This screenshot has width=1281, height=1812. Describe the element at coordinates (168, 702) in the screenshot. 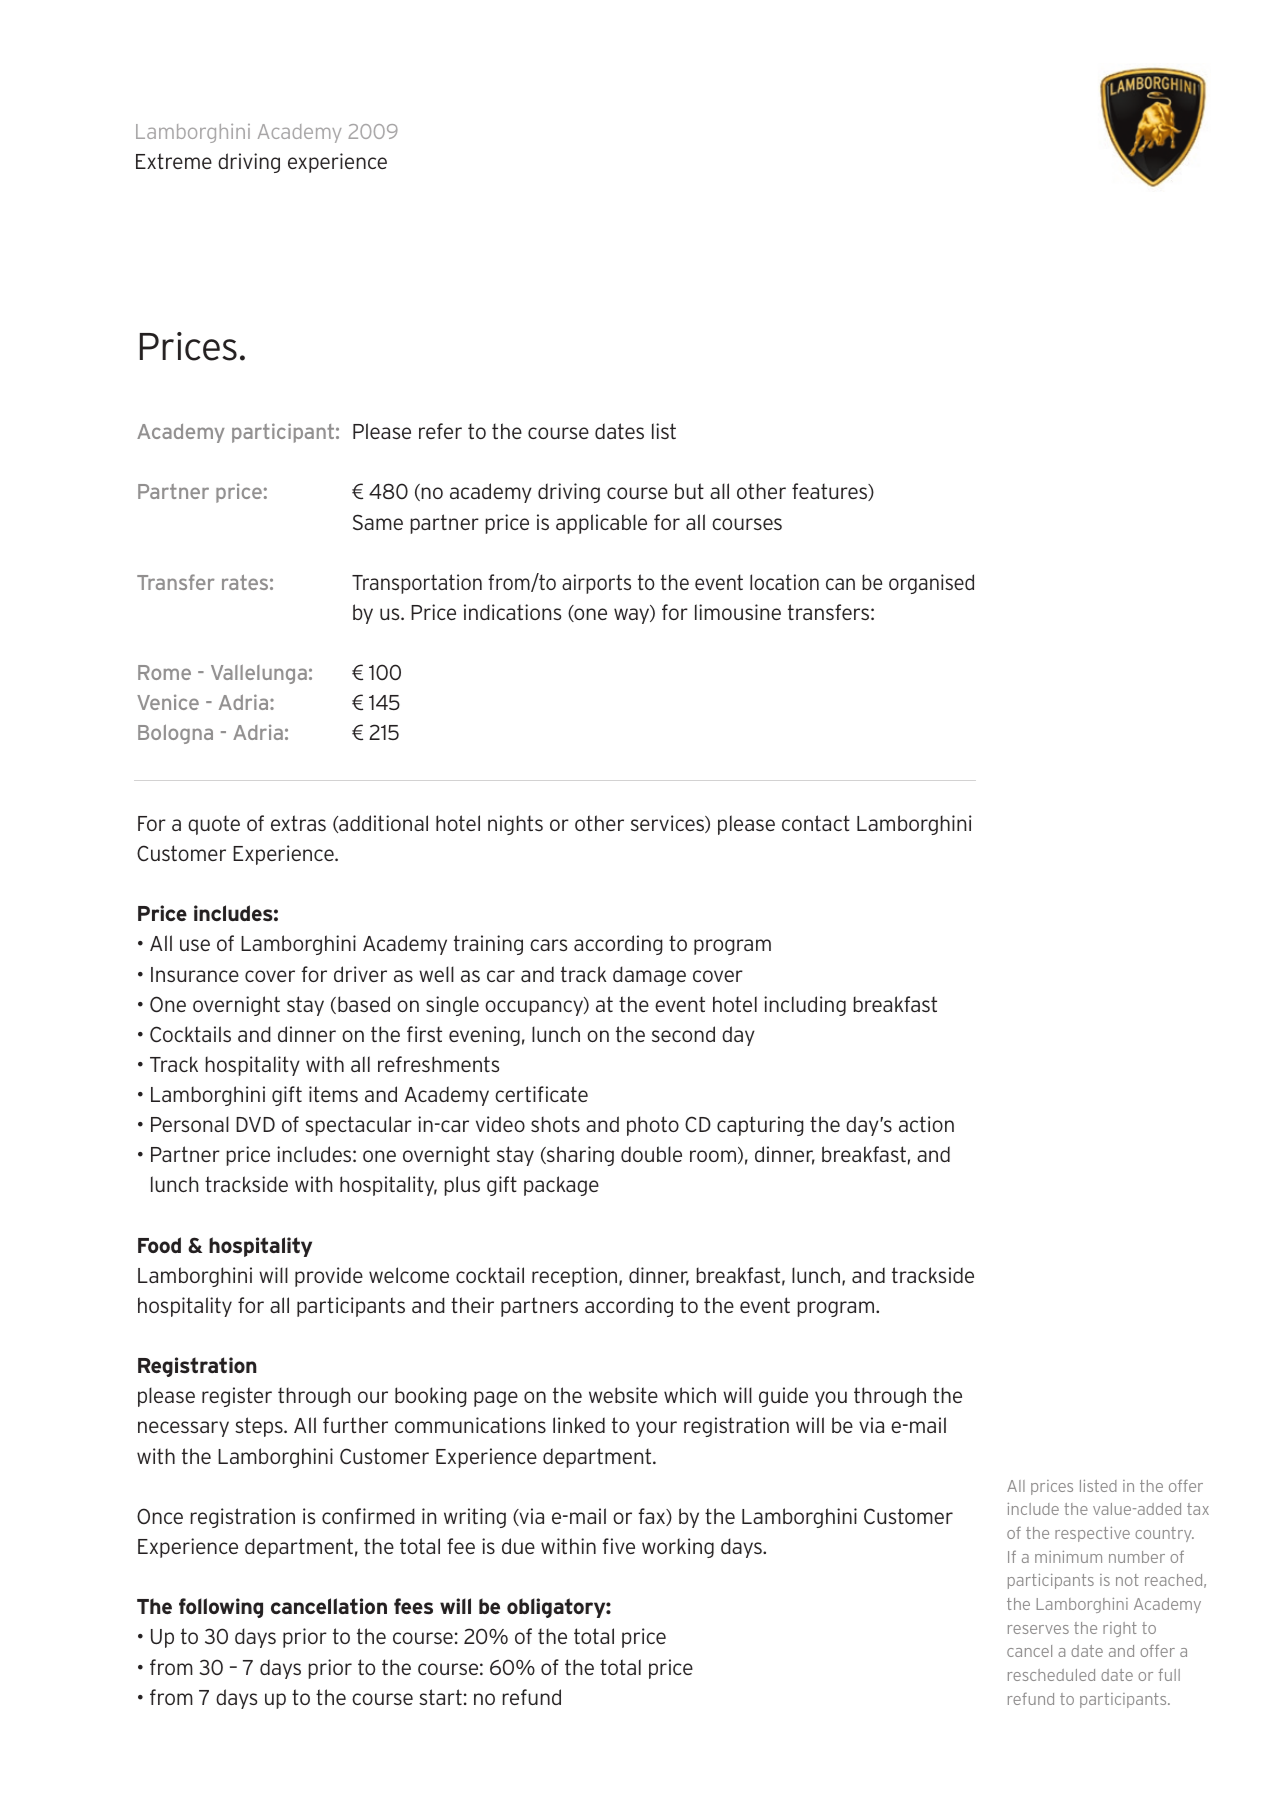

I see `Venice` at that location.
